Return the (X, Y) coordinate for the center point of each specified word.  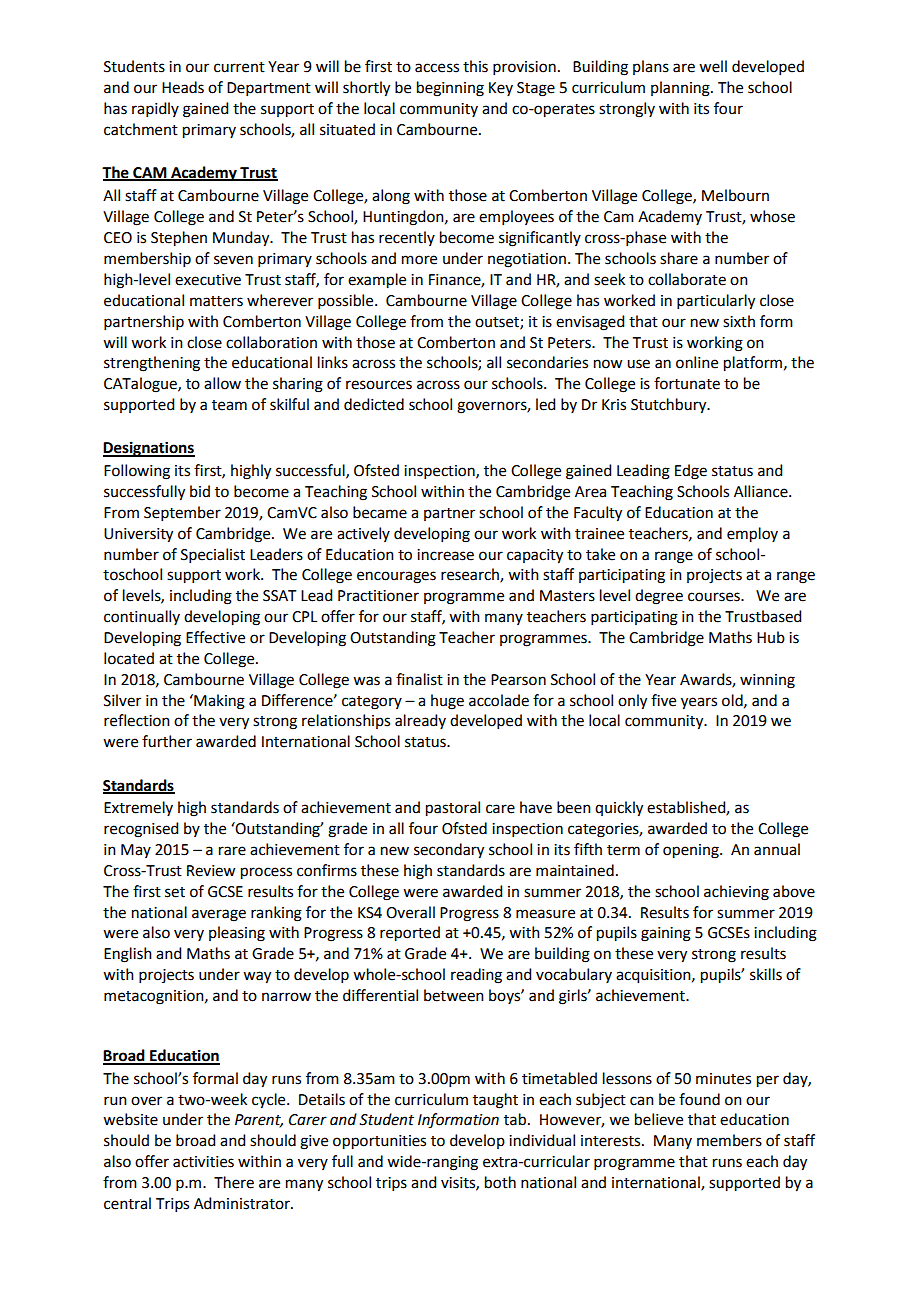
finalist (419, 679)
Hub (771, 637)
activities (203, 1162)
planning (681, 89)
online (697, 362)
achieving (736, 893)
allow (222, 383)
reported (410, 934)
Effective (215, 637)
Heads (183, 87)
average (219, 915)
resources (379, 385)
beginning (450, 89)
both (500, 1182)
